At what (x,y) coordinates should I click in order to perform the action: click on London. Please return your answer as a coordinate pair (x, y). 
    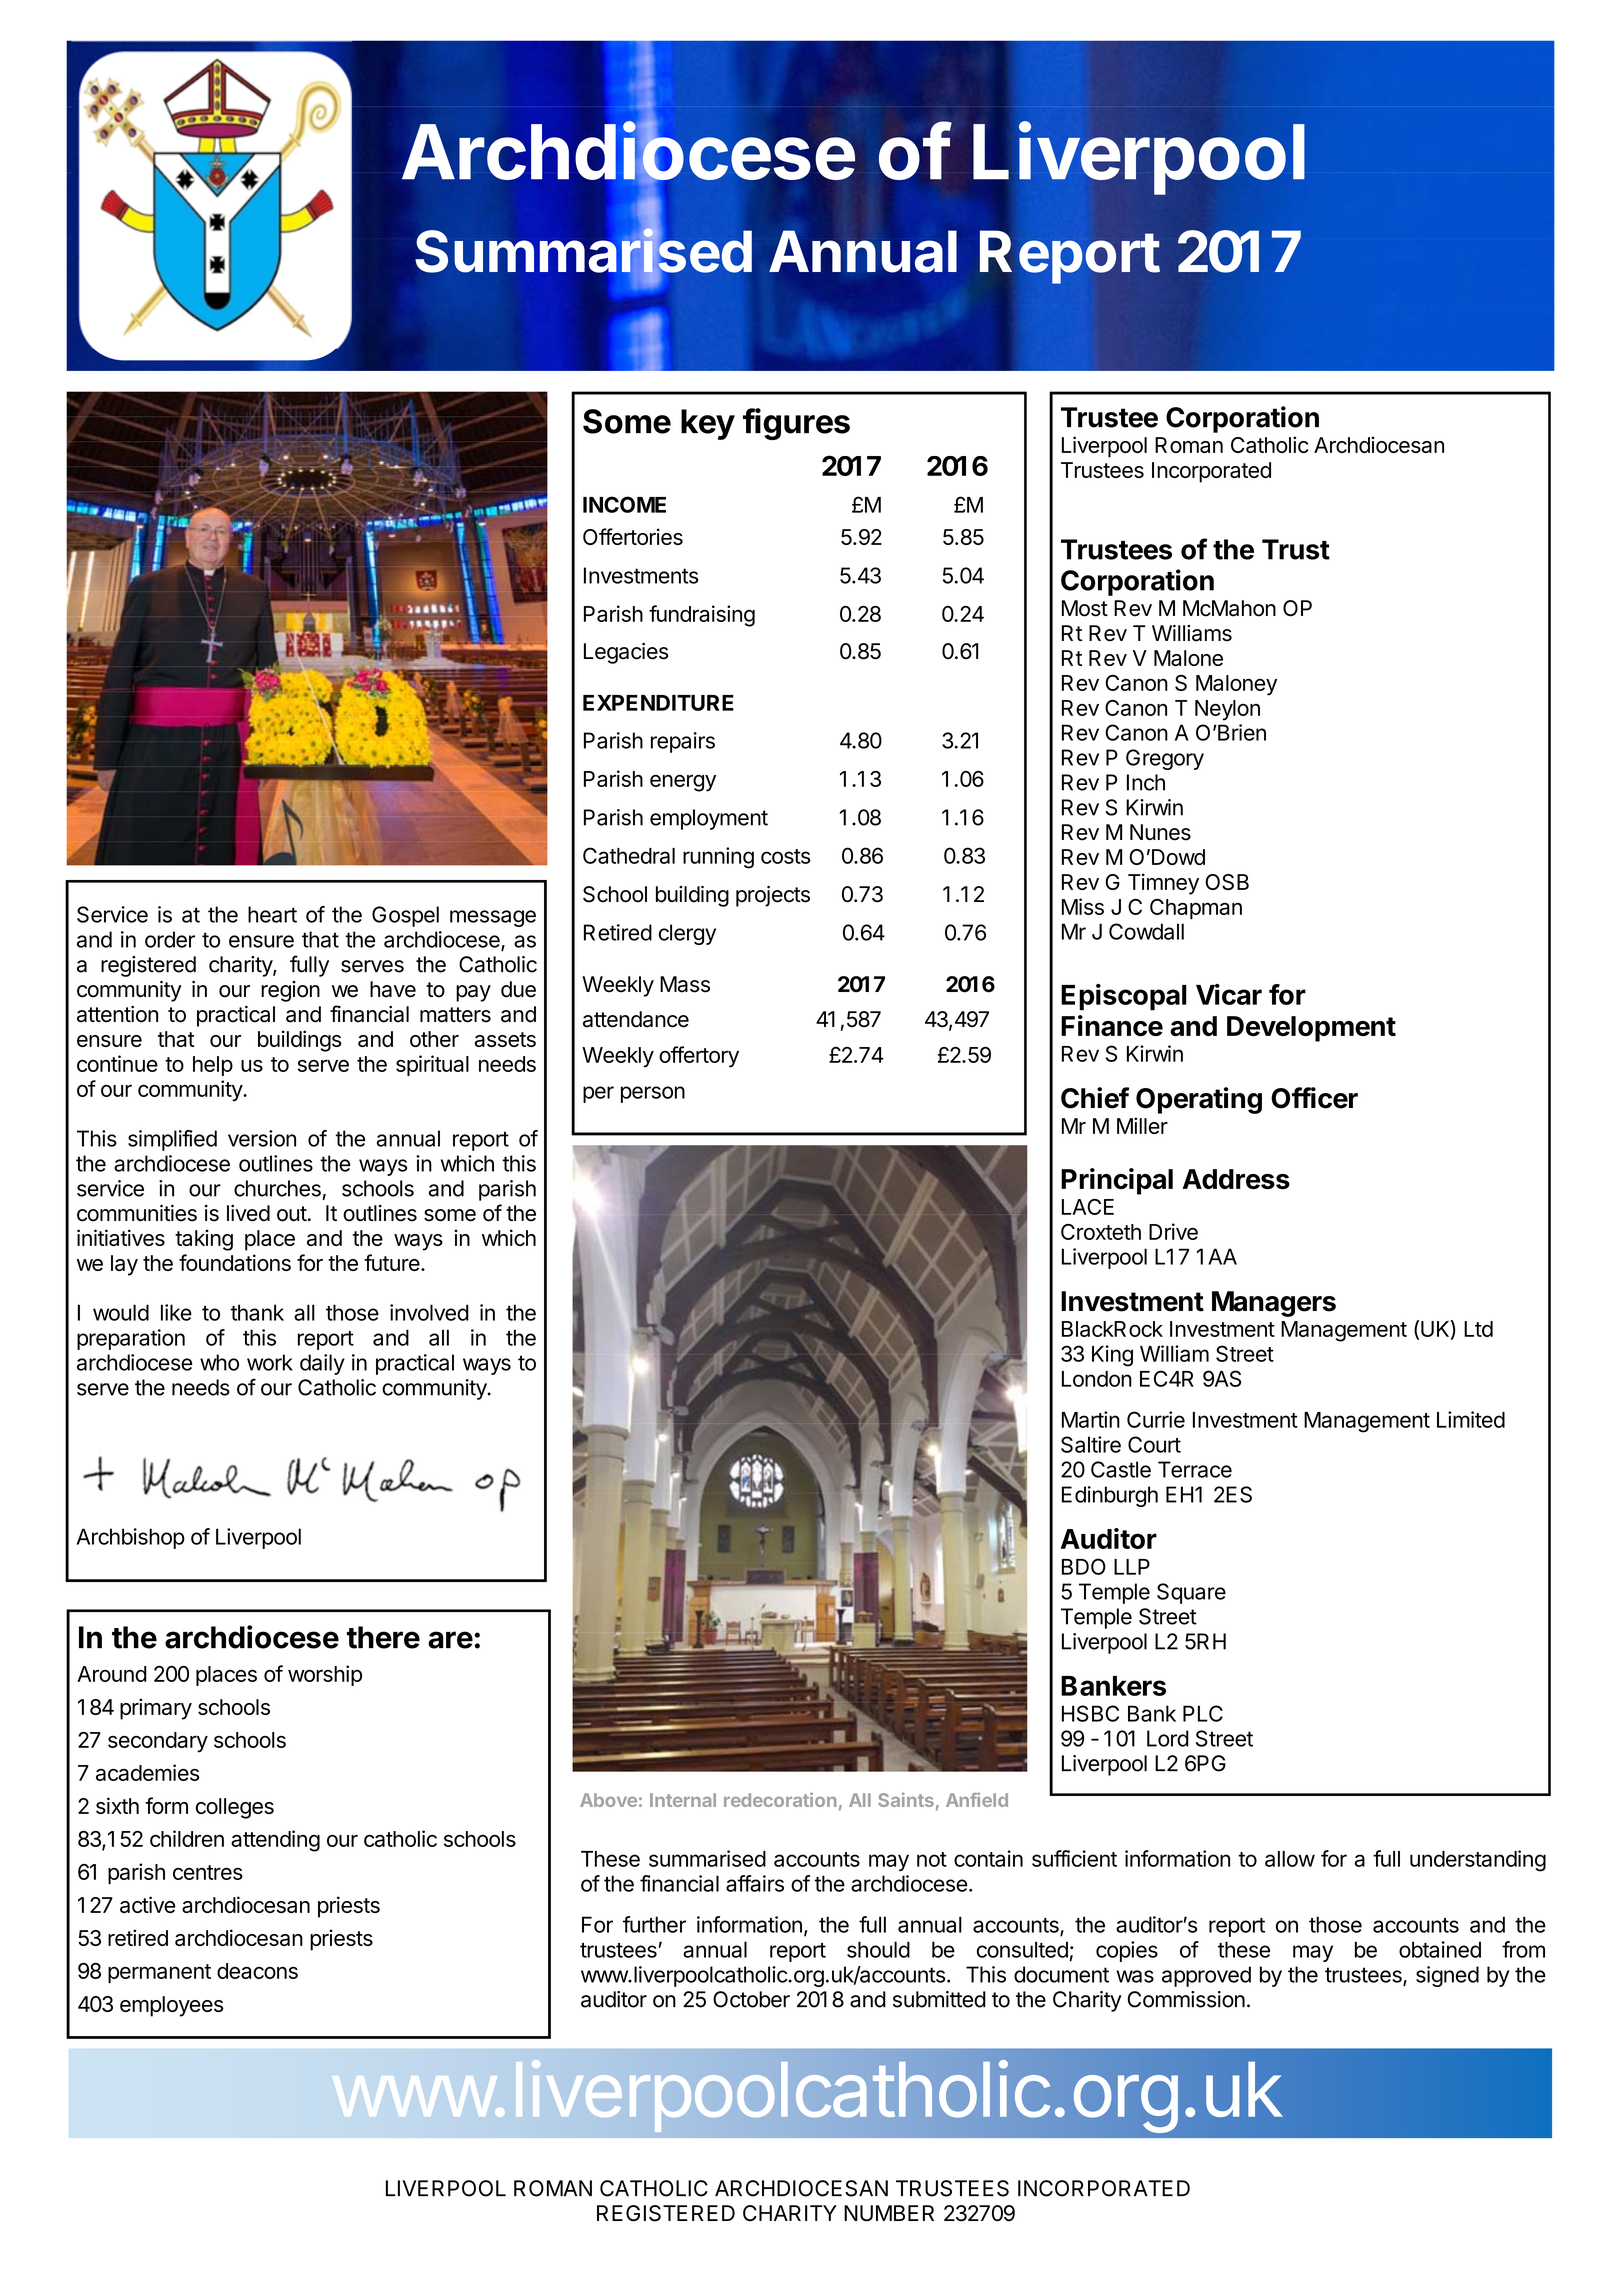
    Looking at the image, I should click on (1097, 1379).
